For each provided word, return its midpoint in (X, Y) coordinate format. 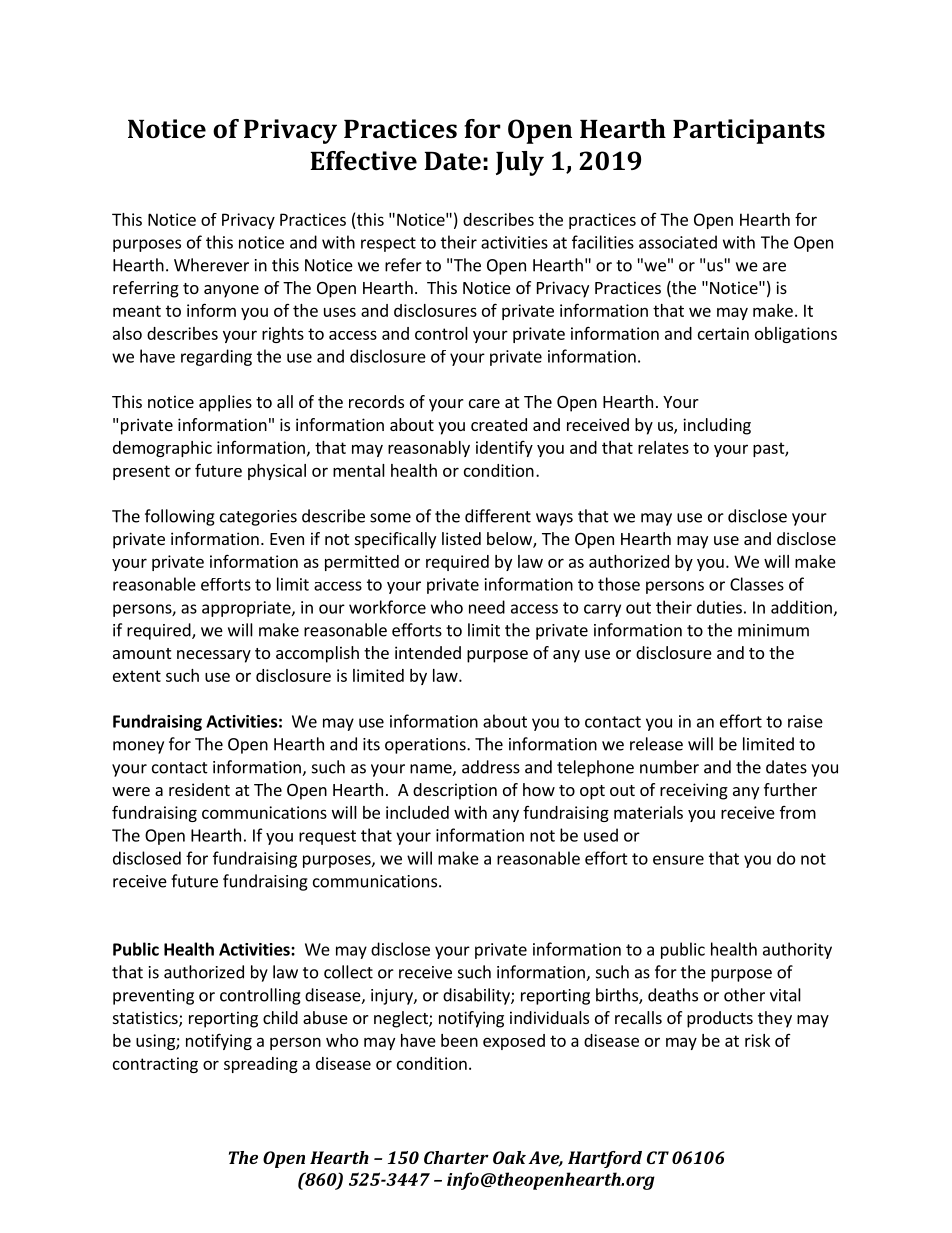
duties (719, 607)
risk (757, 1040)
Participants (749, 131)
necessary (214, 656)
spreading (261, 1065)
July (520, 163)
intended (428, 652)
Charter (456, 1157)
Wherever (211, 265)
